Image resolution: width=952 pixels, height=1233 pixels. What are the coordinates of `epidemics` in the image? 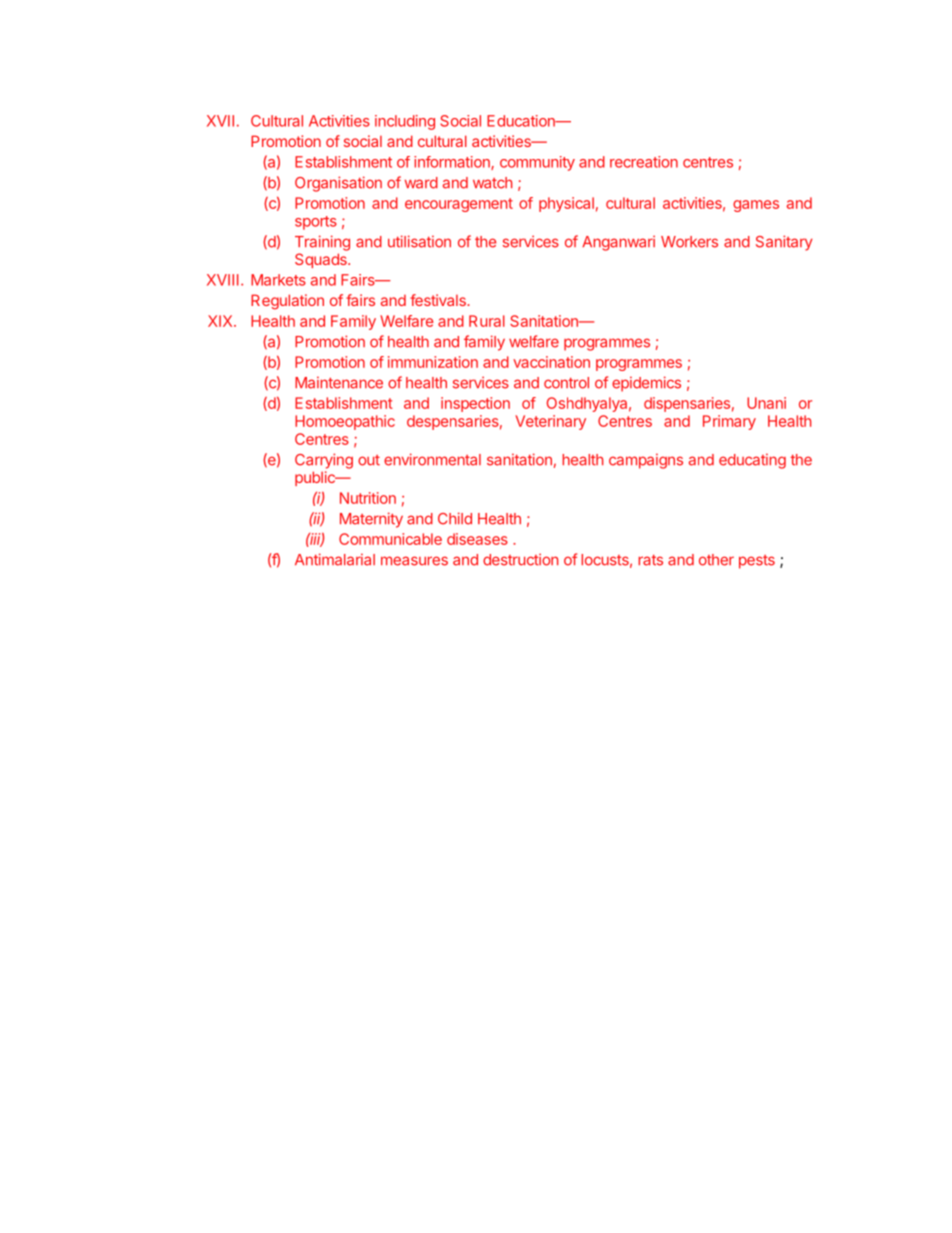 It's located at (646, 384).
